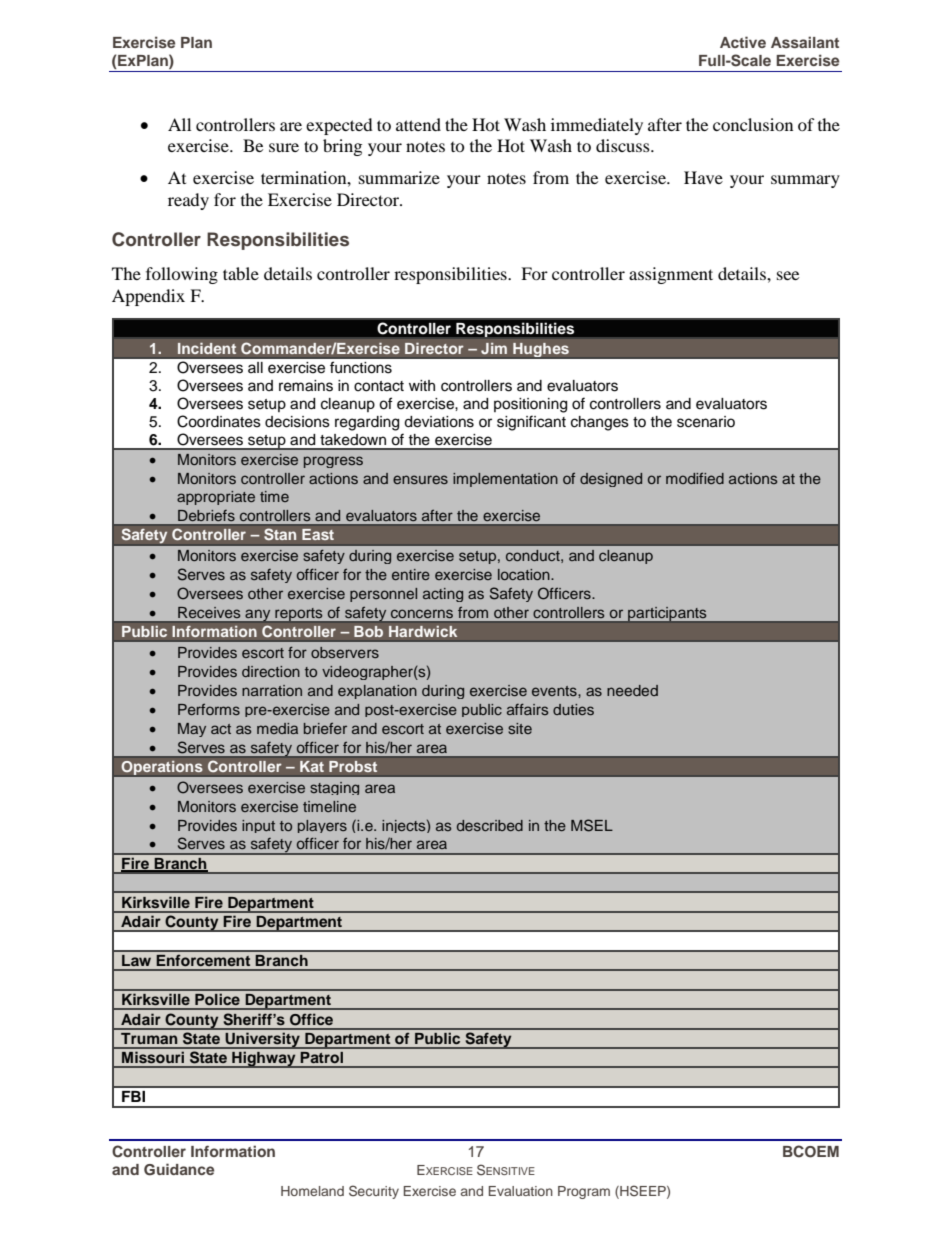 Image resolution: width=952 pixels, height=1233 pixels. I want to click on Jim, so click(494, 348).
